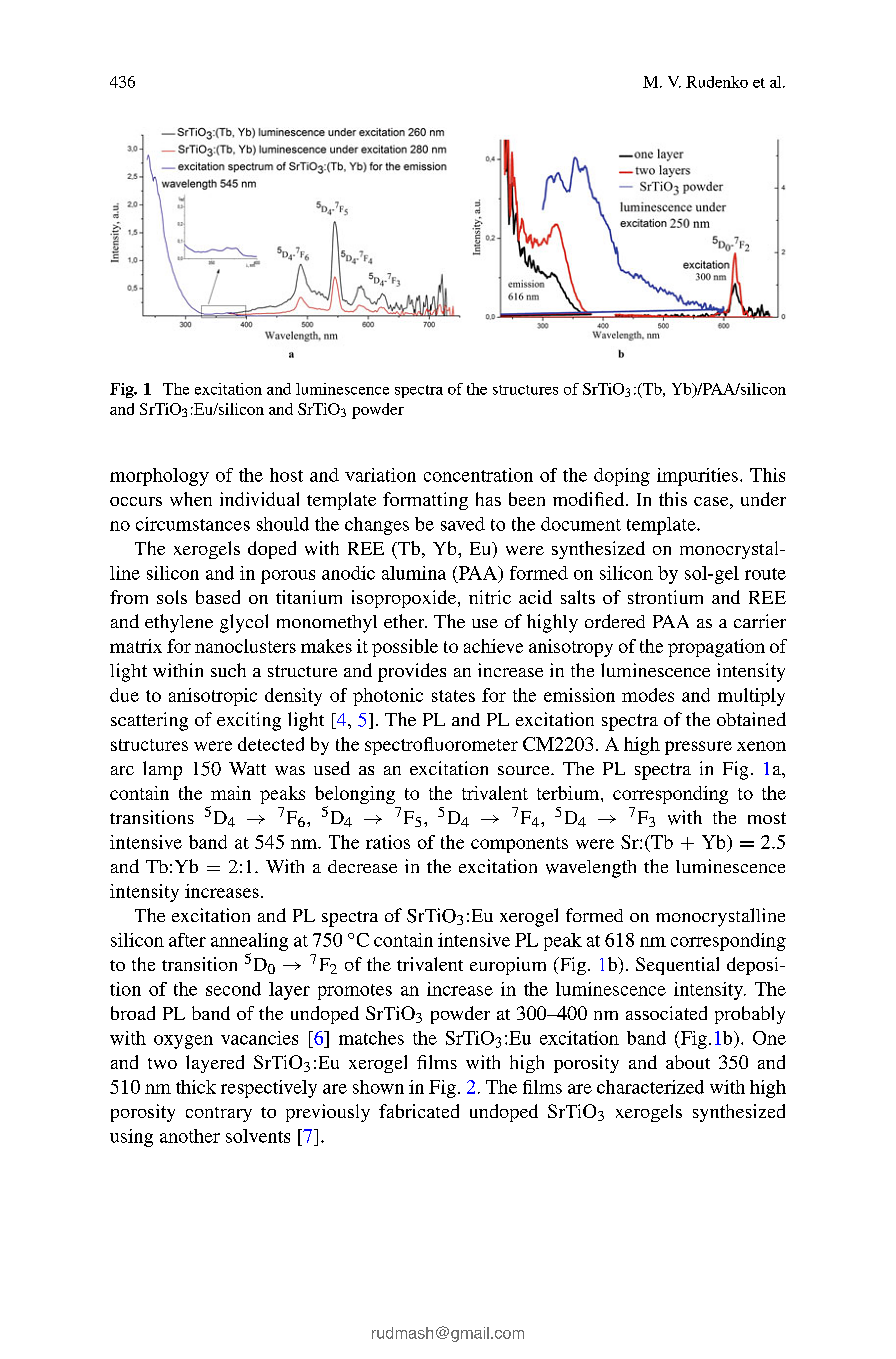 Image resolution: width=896 pixels, height=1359 pixels. Describe the element at coordinates (697, 477) in the page. I see `impurities` at that location.
